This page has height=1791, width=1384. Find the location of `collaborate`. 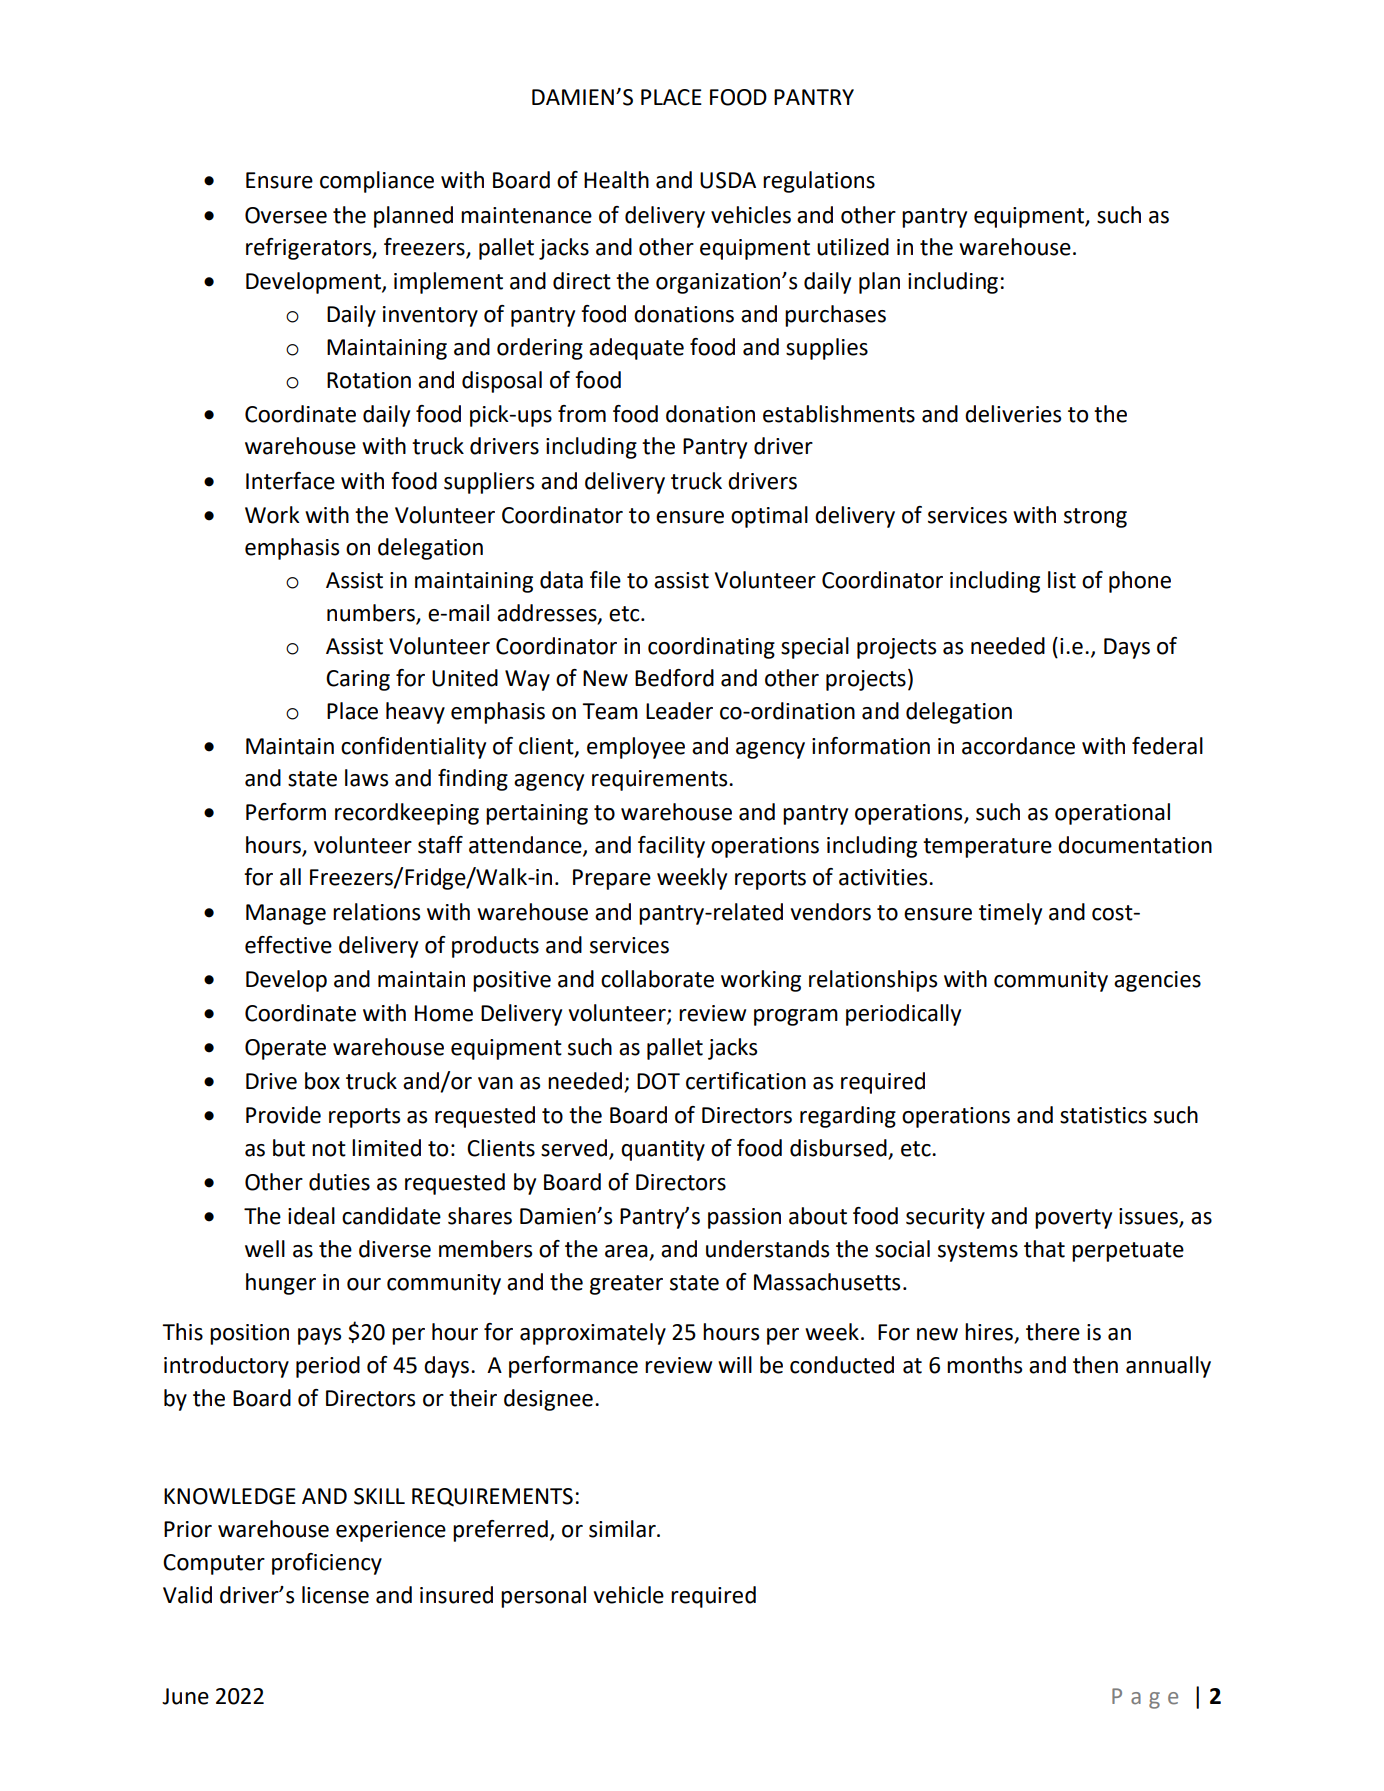

collaborate is located at coordinates (657, 979).
